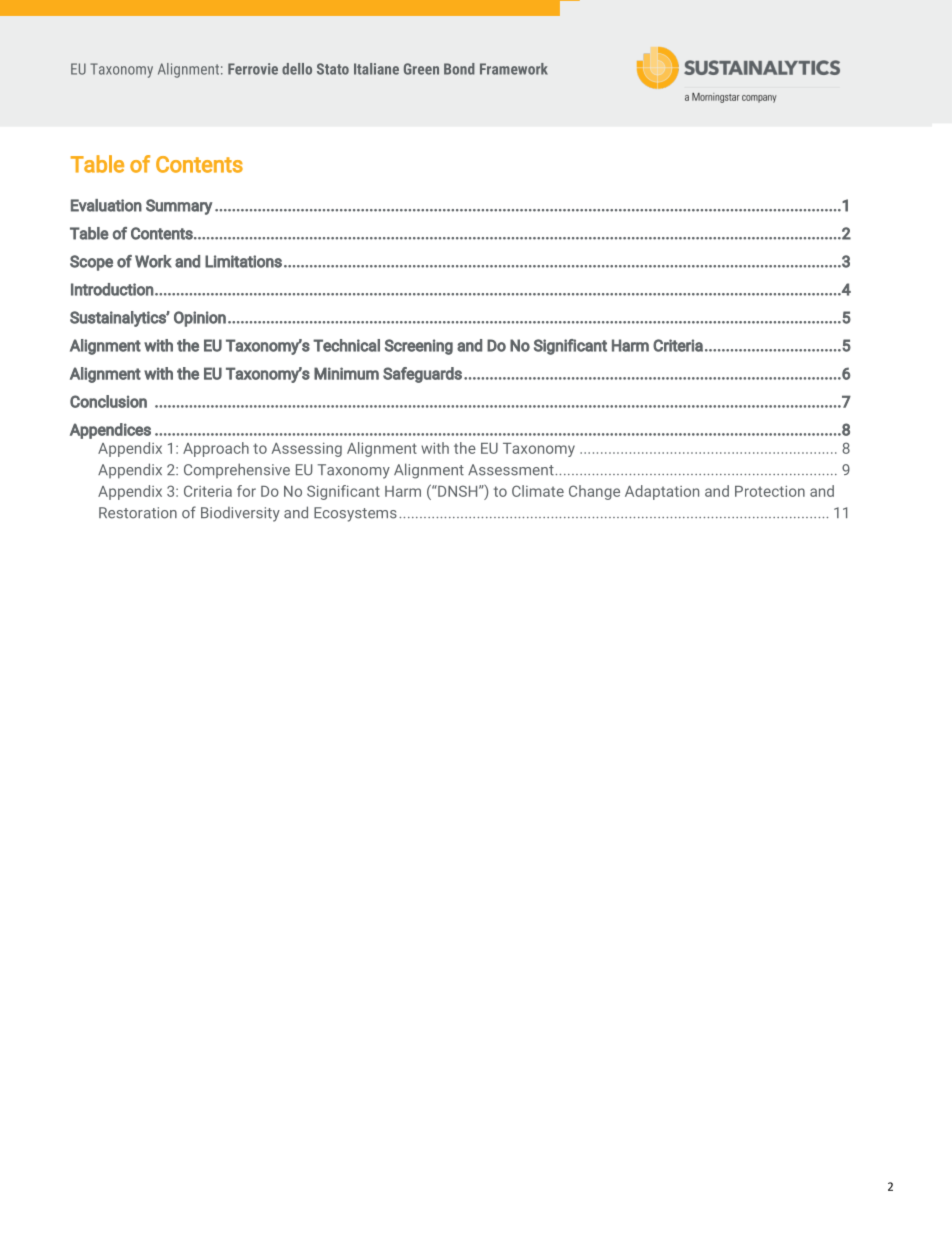  What do you see at coordinates (243, 261) in the screenshot?
I see `Limitations` at bounding box center [243, 261].
